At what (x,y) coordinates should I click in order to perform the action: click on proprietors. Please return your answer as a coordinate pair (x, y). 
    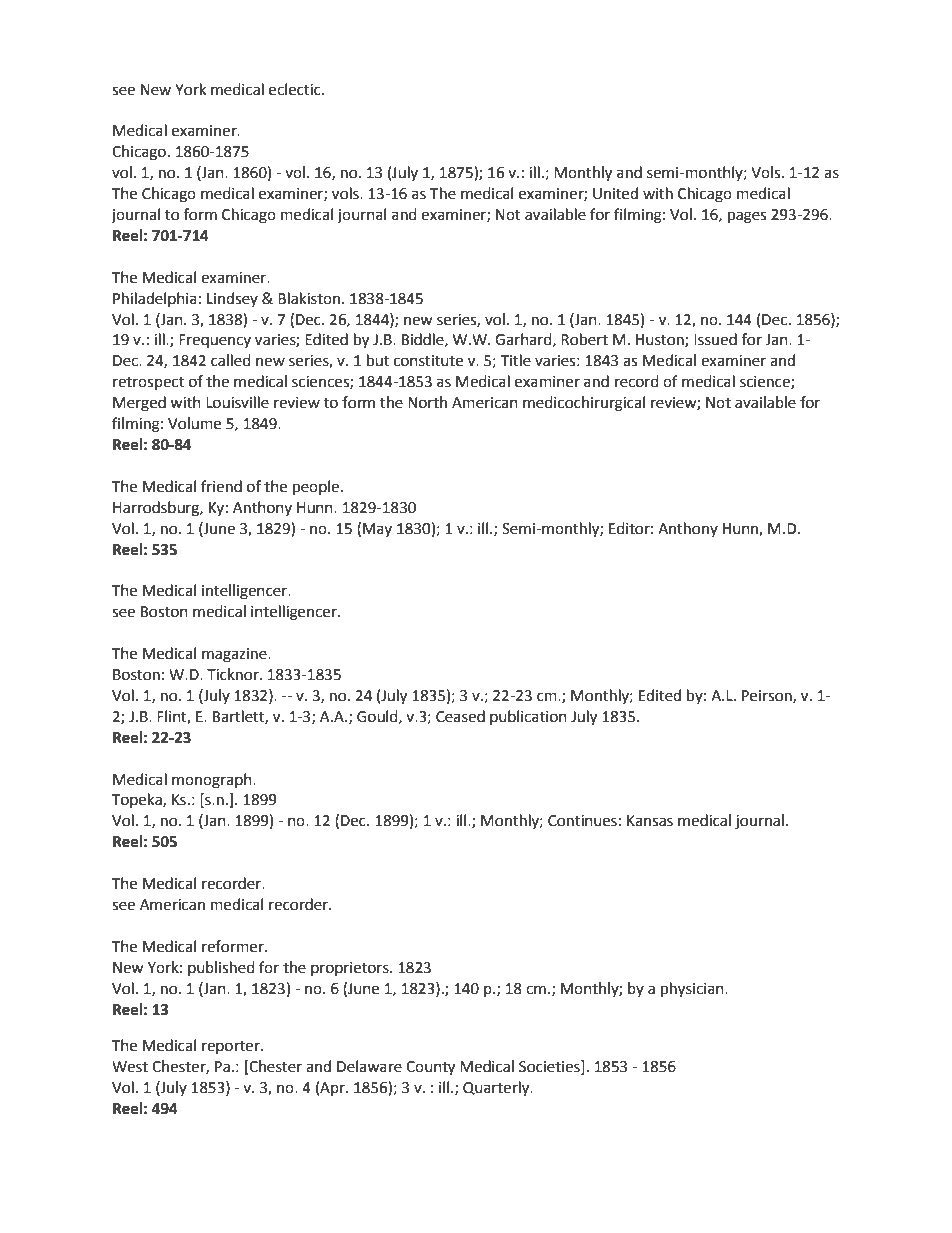
    Looking at the image, I should click on (351, 969).
